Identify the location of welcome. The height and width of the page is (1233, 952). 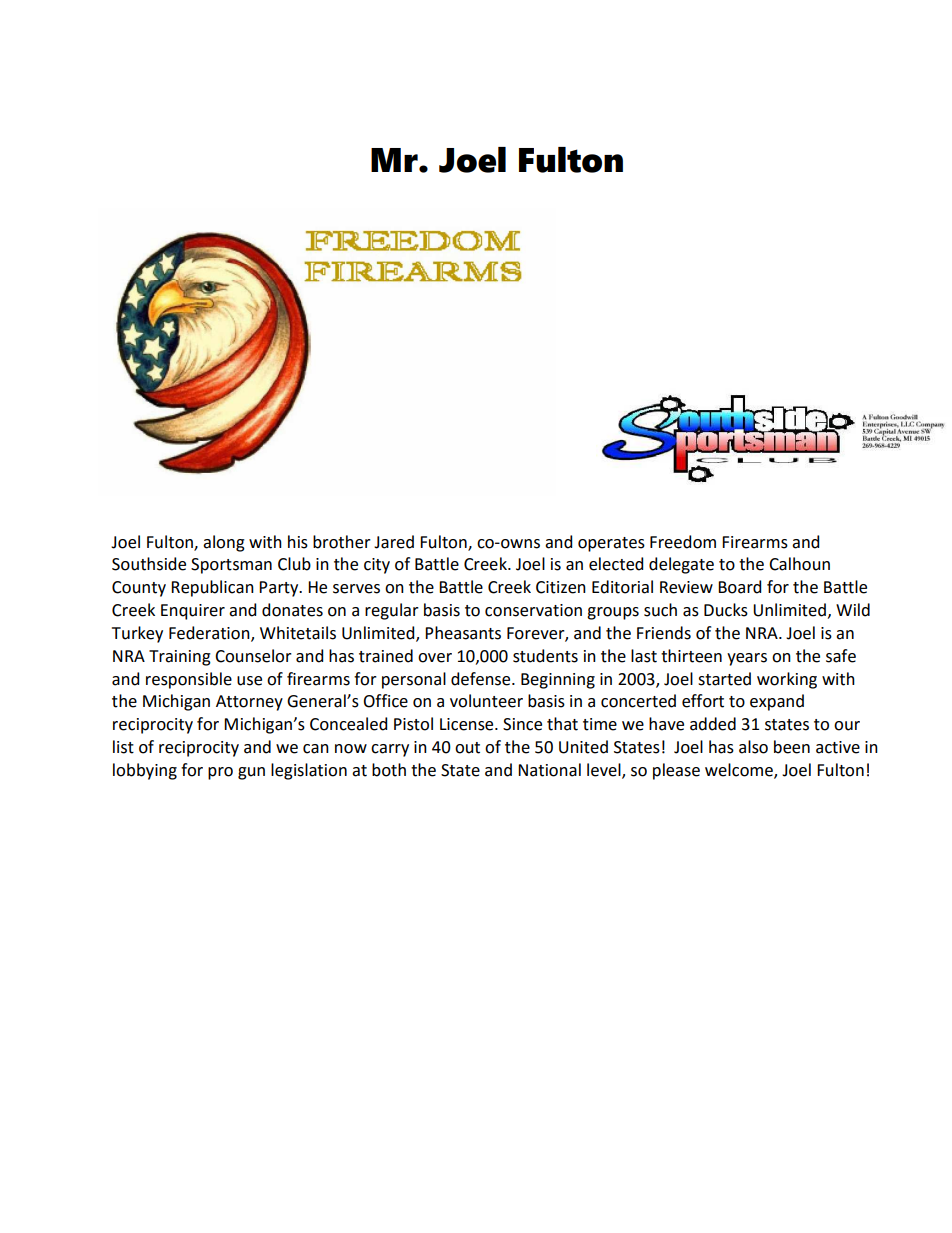
(740, 770).
